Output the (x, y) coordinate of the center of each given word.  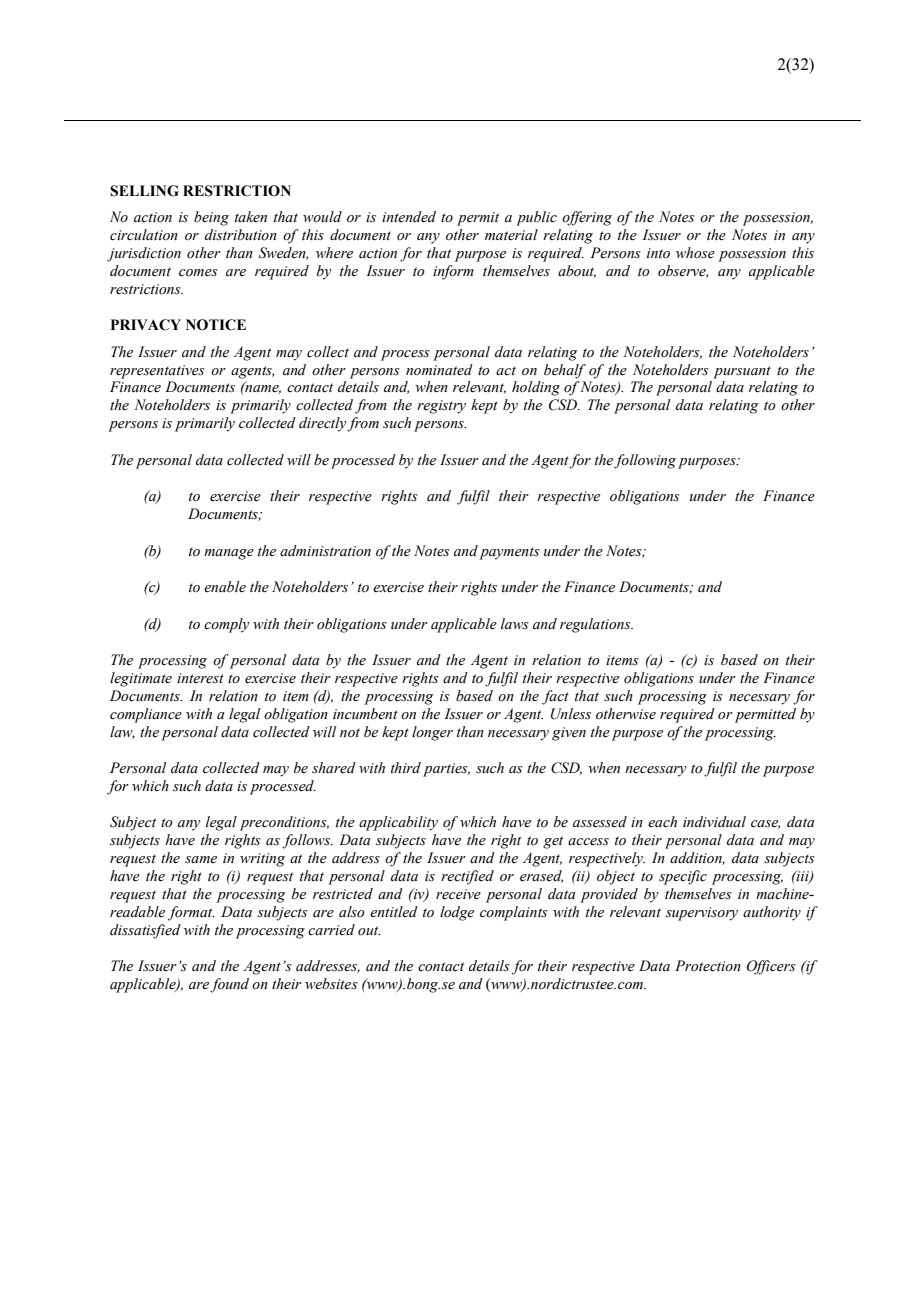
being (211, 218)
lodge (457, 913)
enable (225, 587)
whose (695, 253)
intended (409, 217)
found (229, 985)
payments (509, 553)
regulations (596, 625)
